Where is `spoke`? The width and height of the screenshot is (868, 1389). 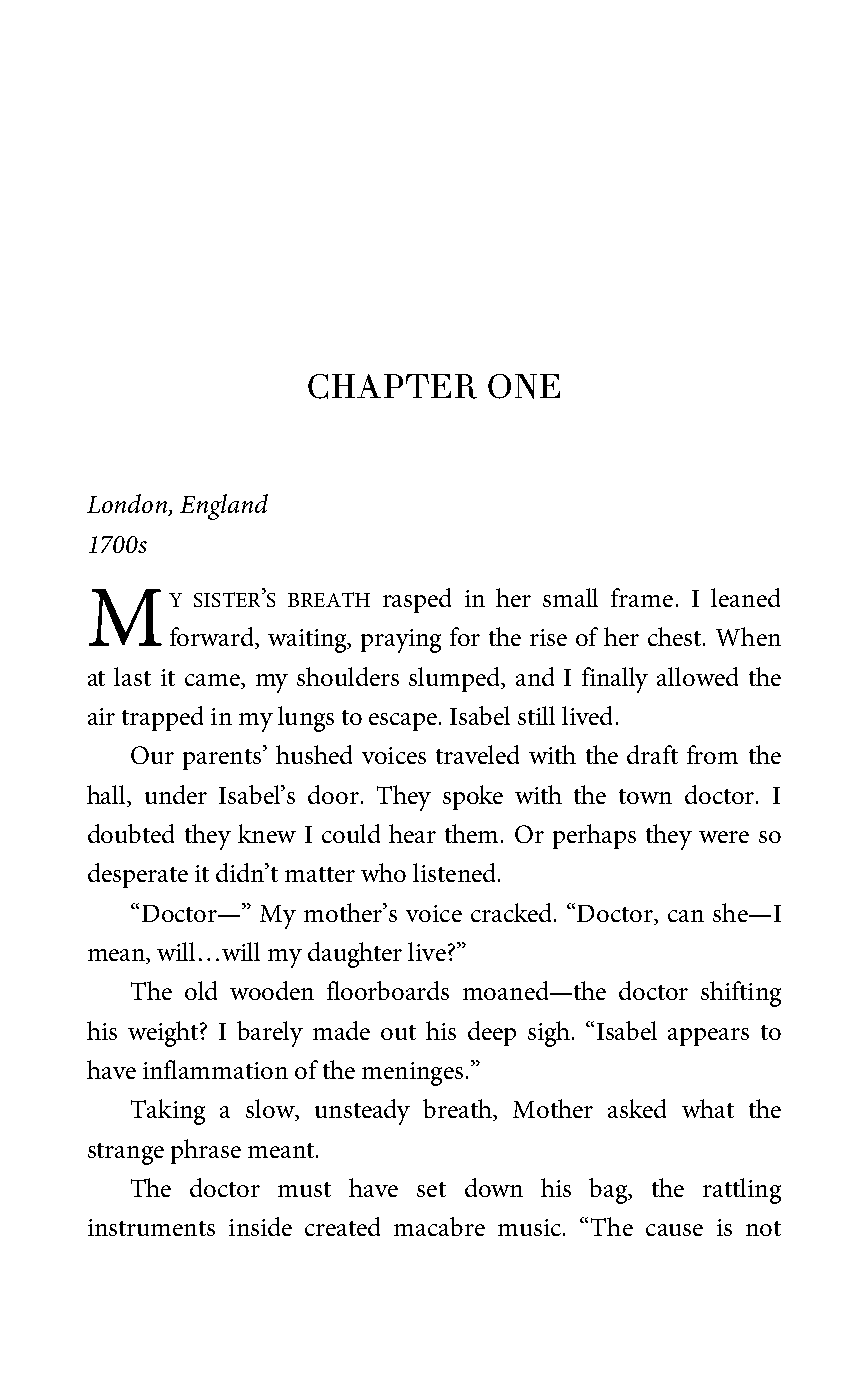 spoke is located at coordinates (473, 797).
